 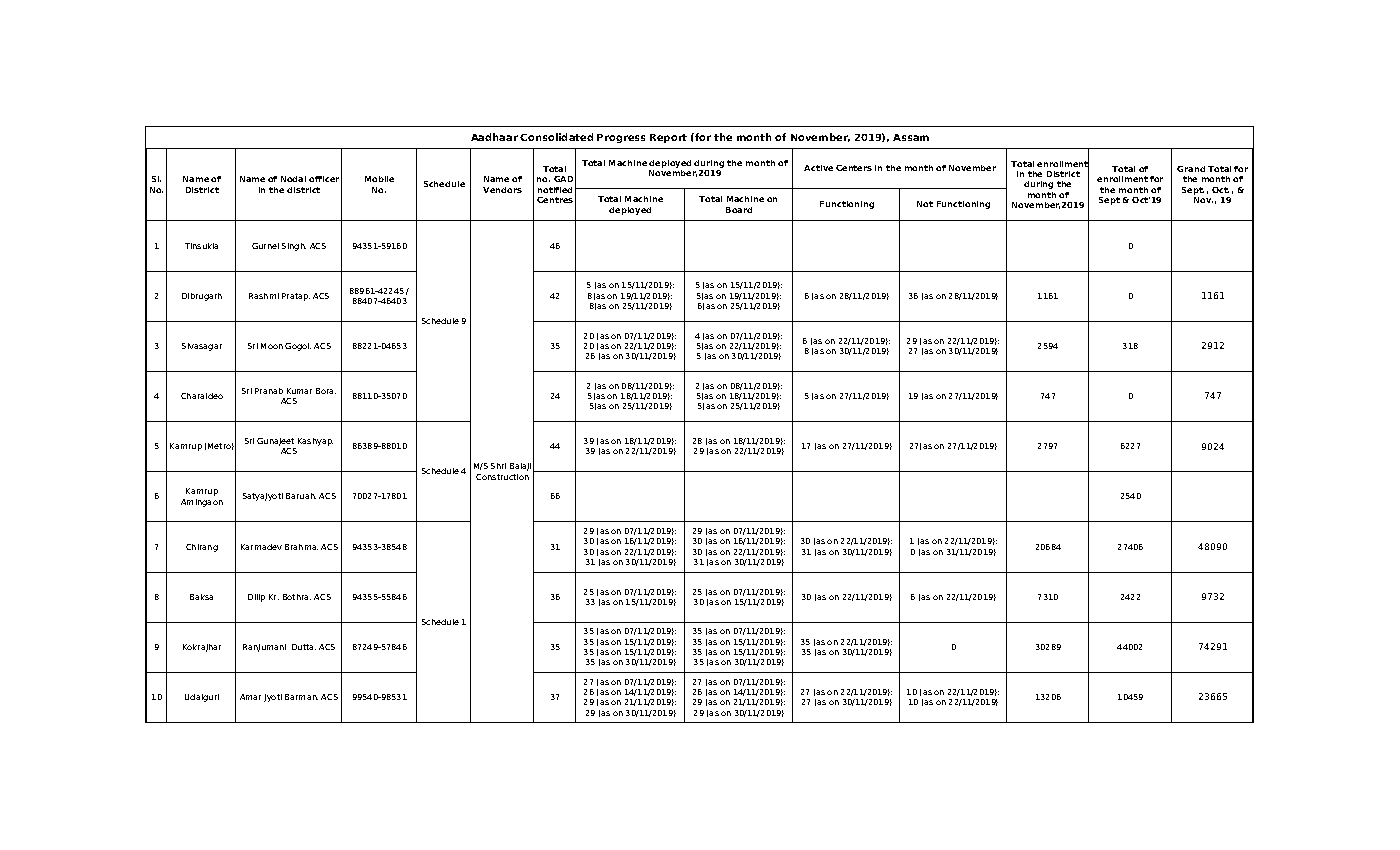 I want to click on Construction, so click(x=502, y=477).
